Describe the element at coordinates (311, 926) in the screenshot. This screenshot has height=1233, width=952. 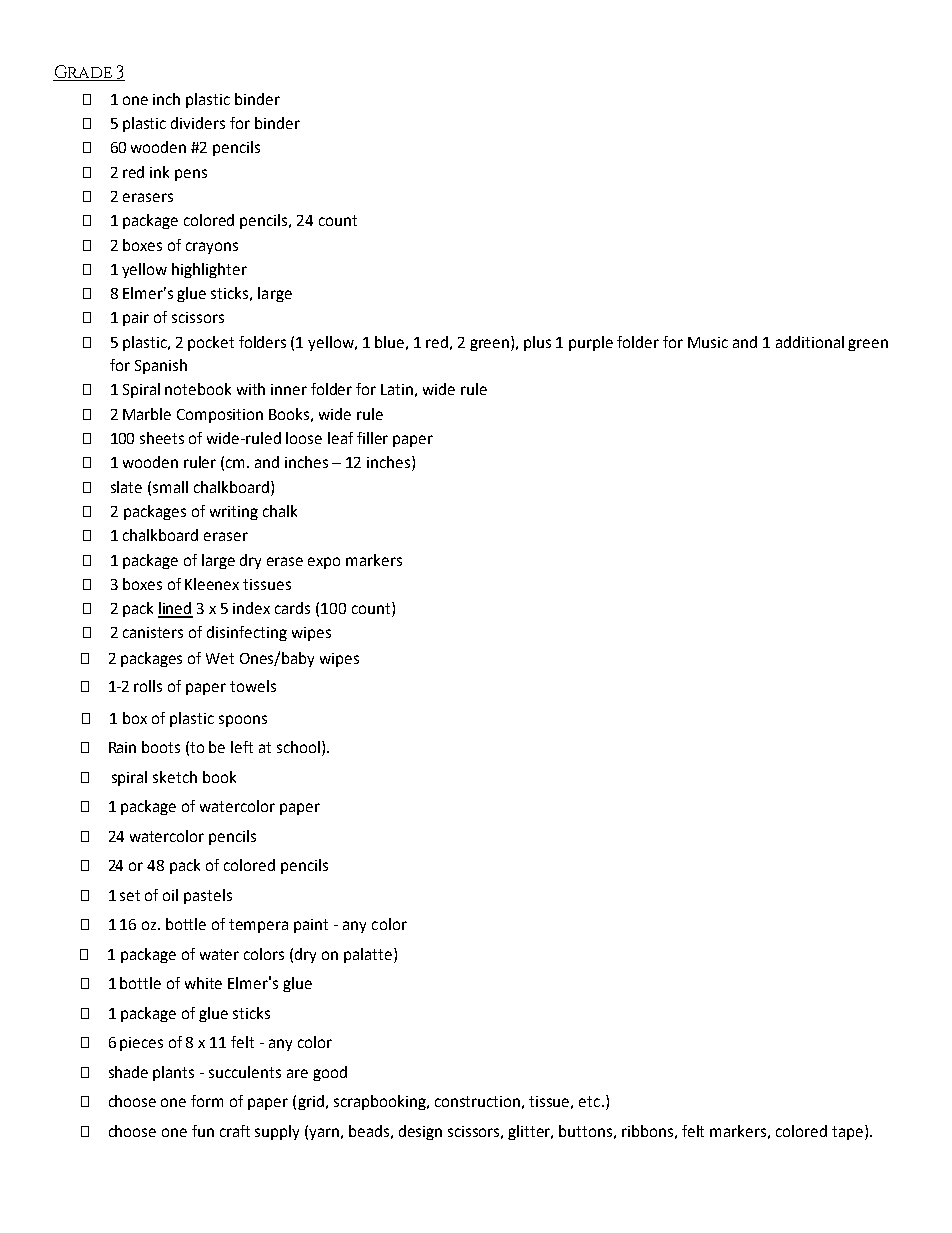
I see `paint` at that location.
